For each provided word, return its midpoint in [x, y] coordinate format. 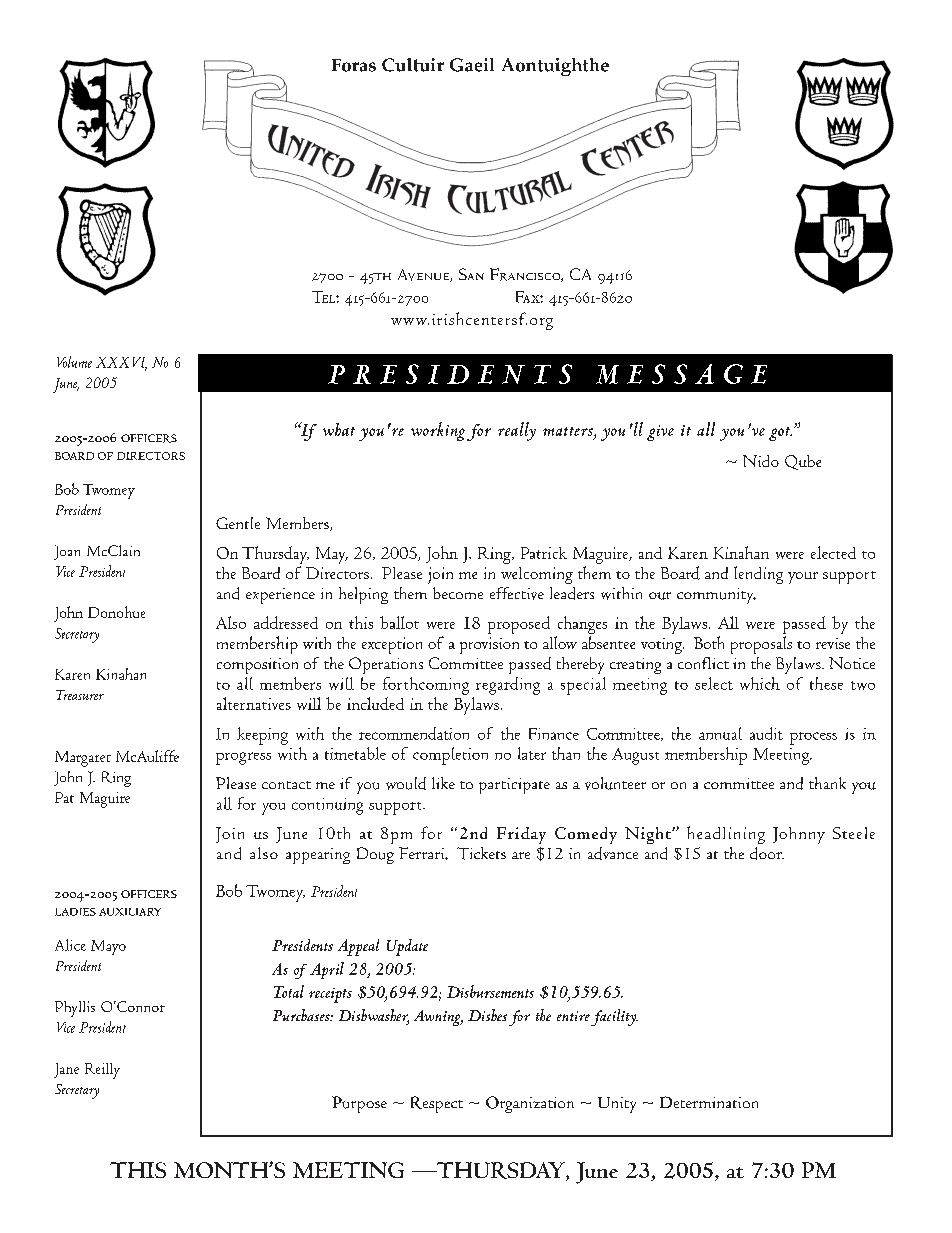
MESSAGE [681, 374]
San [471, 274]
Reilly [102, 1071]
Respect [437, 1104]
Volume [74, 362]
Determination [709, 1102]
